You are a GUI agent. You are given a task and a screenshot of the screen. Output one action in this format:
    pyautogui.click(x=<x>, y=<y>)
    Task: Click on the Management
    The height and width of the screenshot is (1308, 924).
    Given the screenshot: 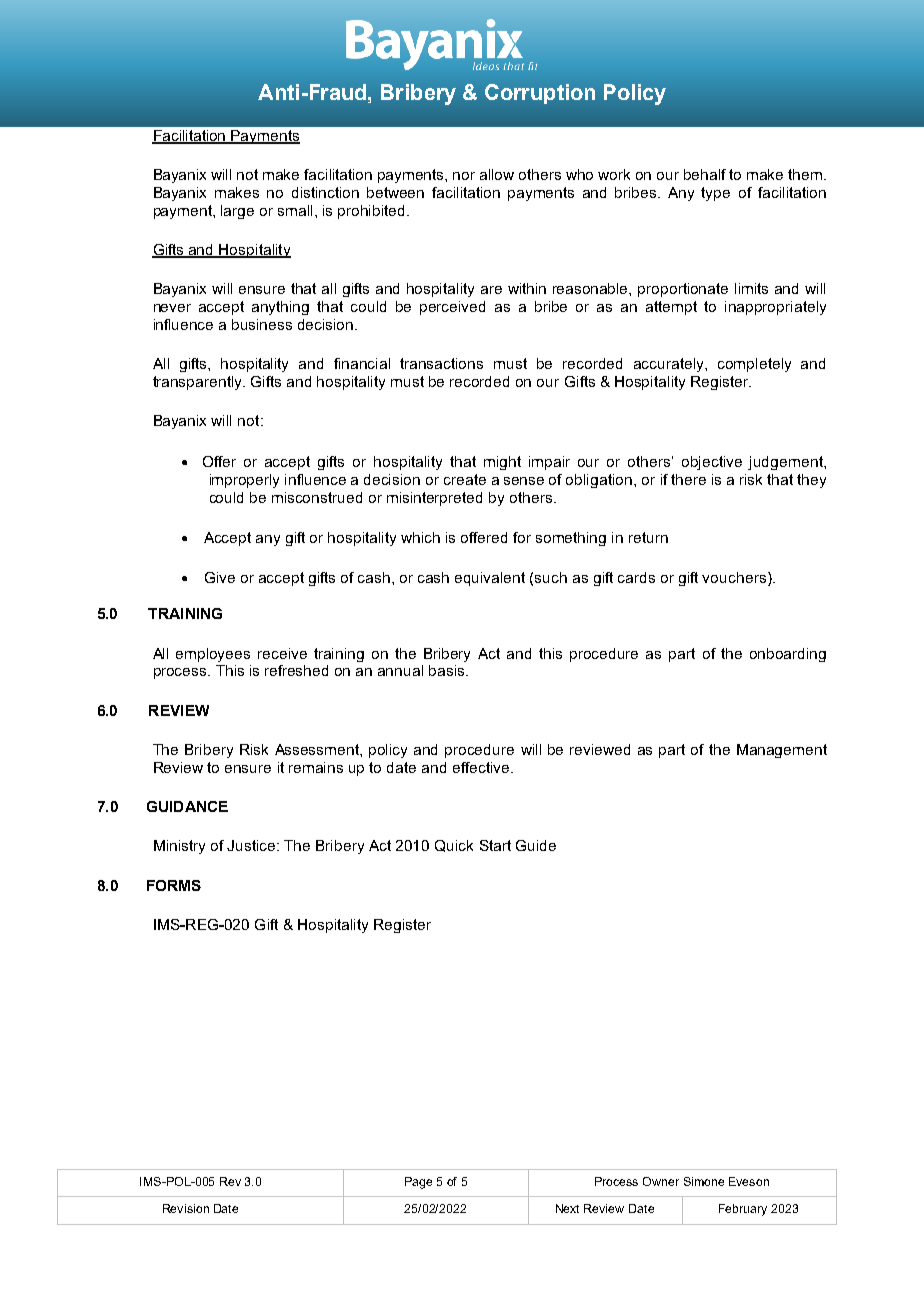 What is the action you would take?
    pyautogui.click(x=782, y=751)
